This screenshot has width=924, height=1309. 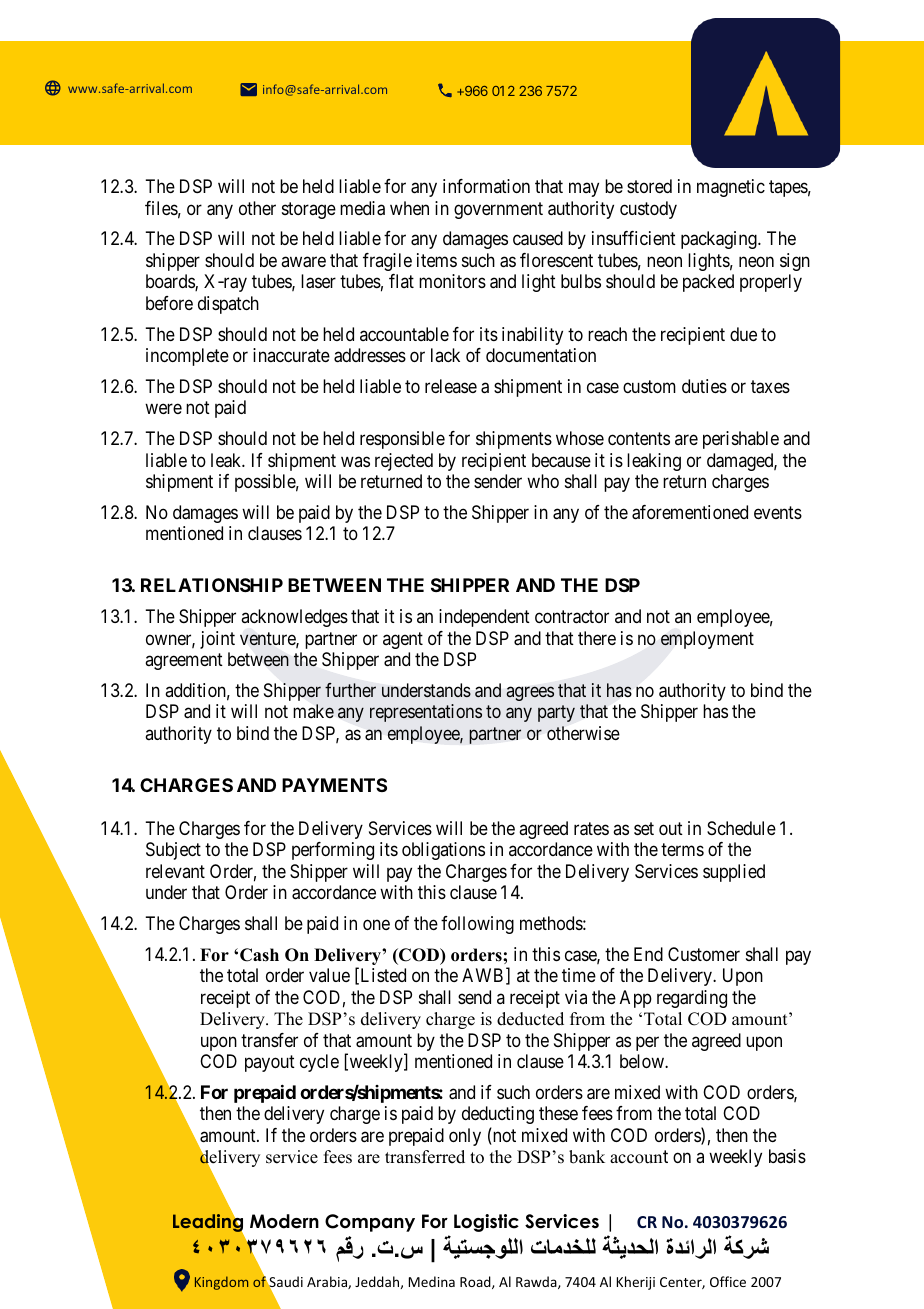 What do you see at coordinates (477, 925) in the screenshot?
I see `following` at bounding box center [477, 925].
